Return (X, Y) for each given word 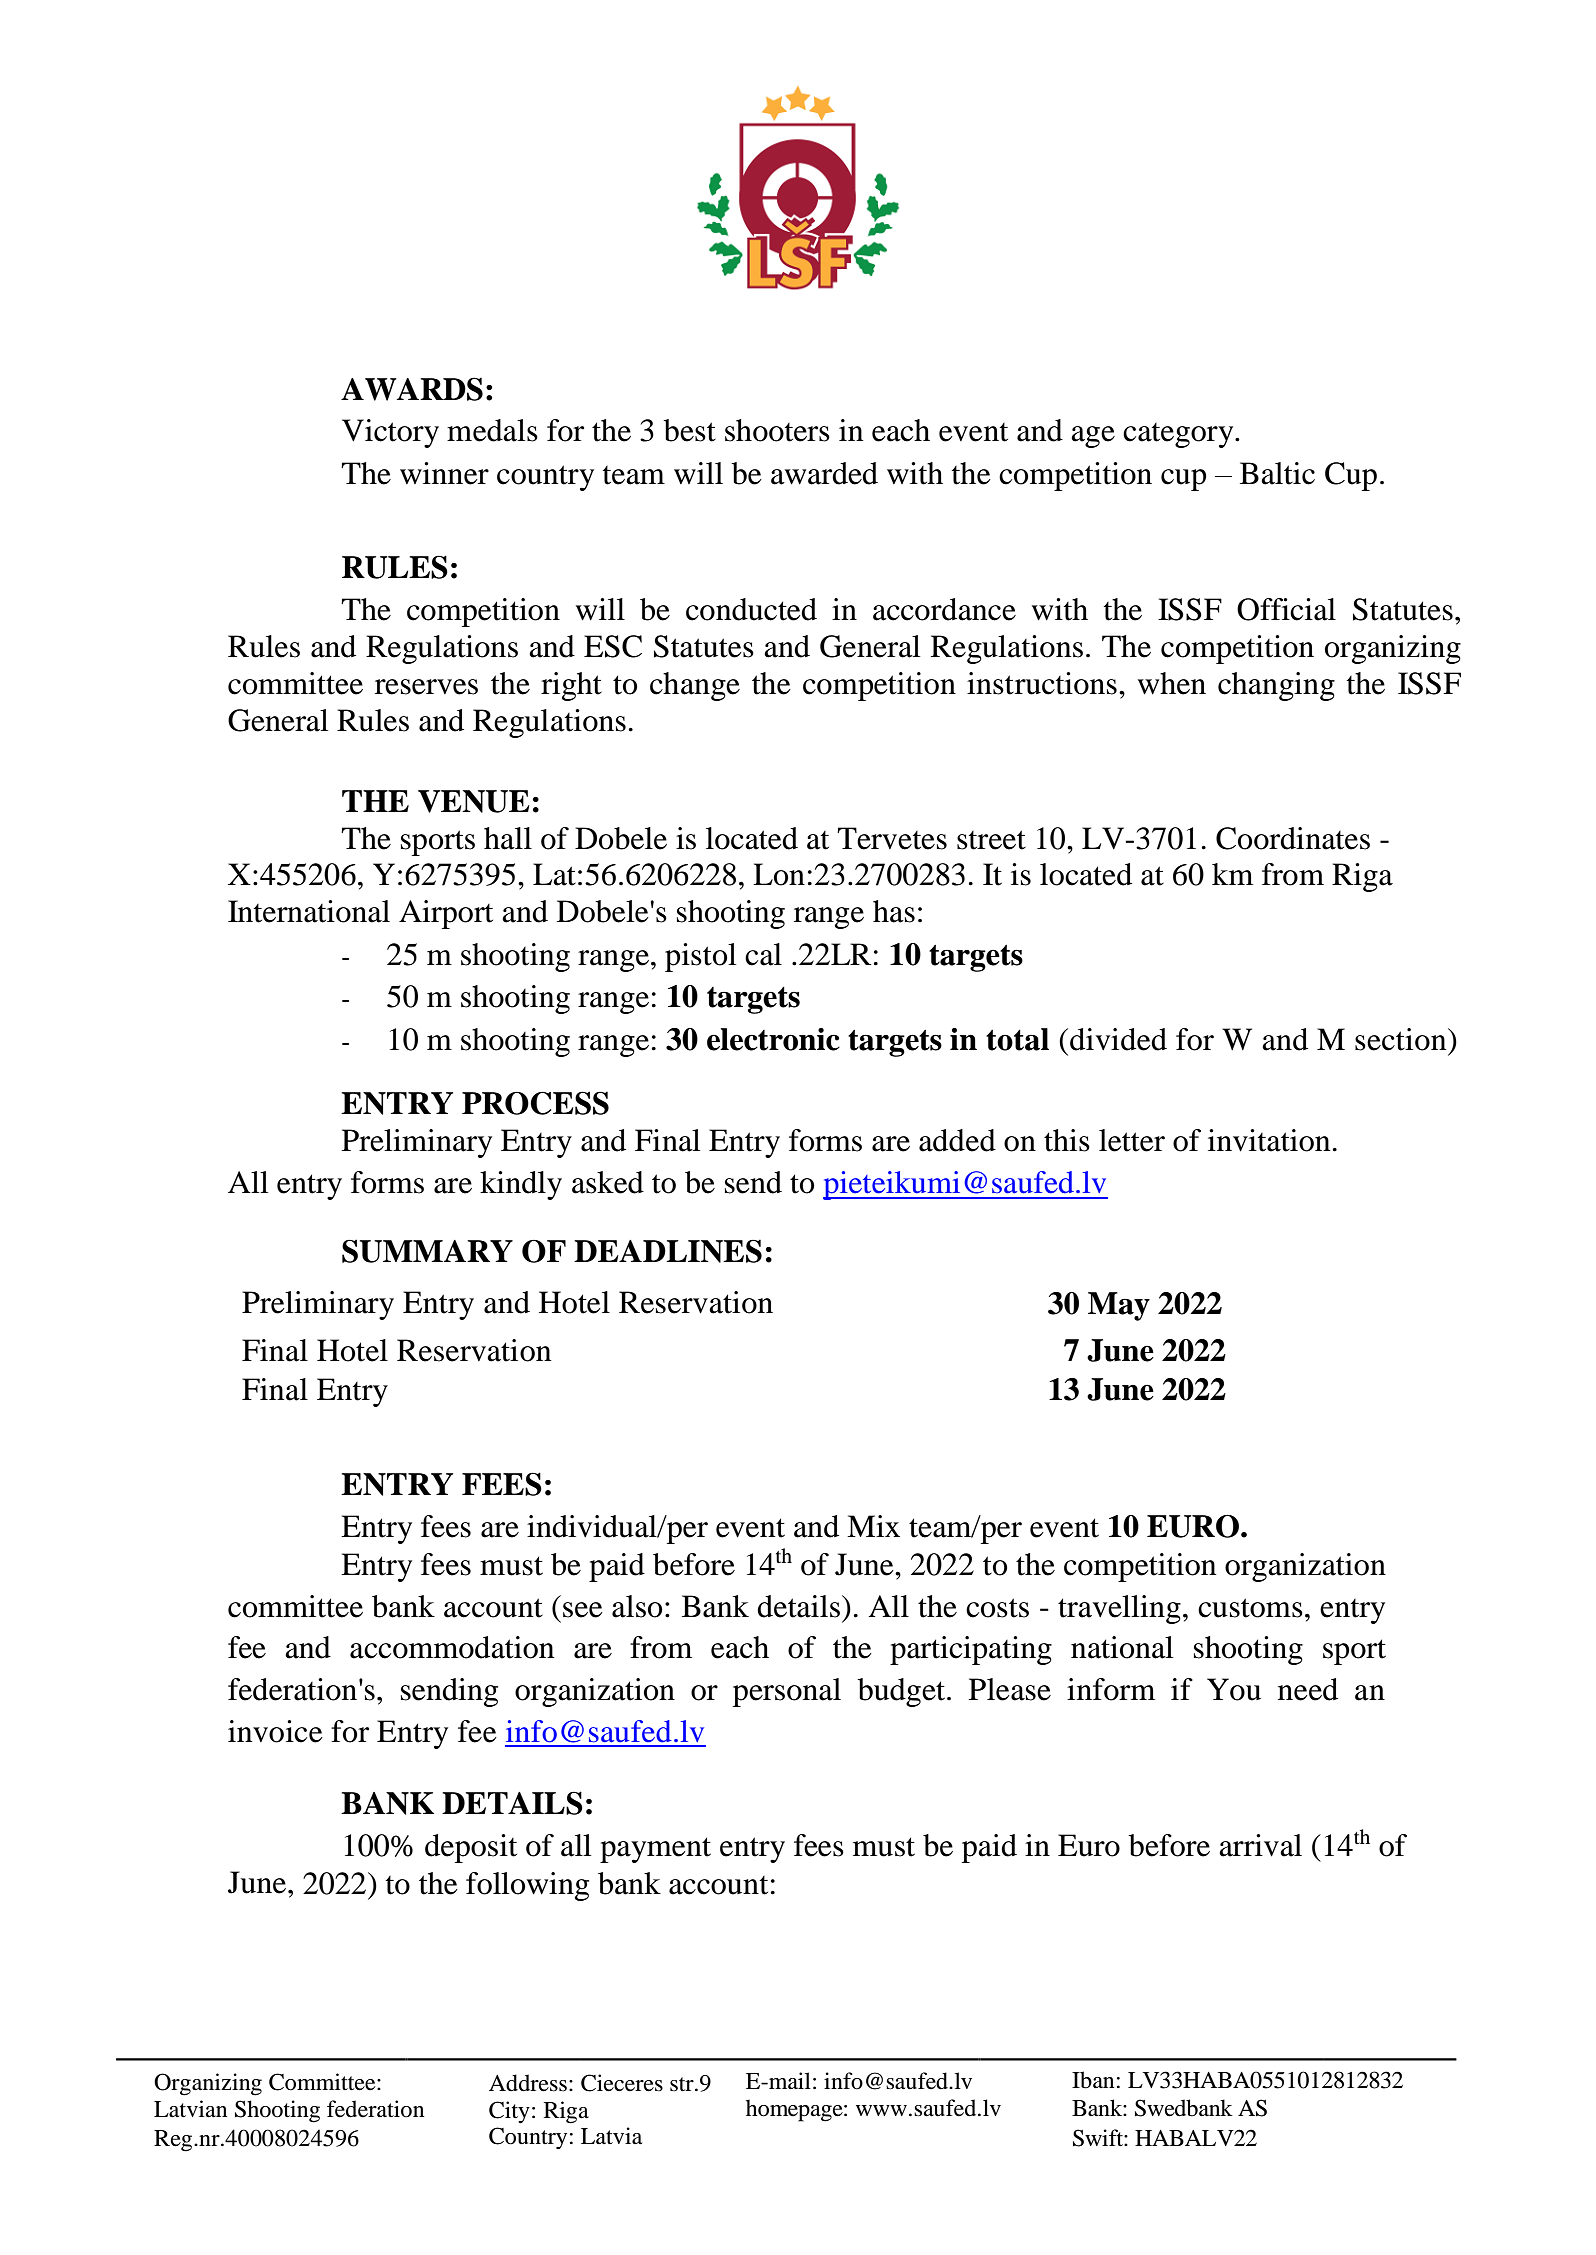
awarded (824, 473)
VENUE (474, 801)
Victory (390, 433)
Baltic (1277, 473)
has (894, 911)
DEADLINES (668, 1251)
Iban (1093, 2080)
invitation (1269, 1140)
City (509, 2112)
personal (787, 1692)
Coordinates (1293, 838)
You (1234, 1689)
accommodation (452, 1647)
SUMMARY (427, 1251)
